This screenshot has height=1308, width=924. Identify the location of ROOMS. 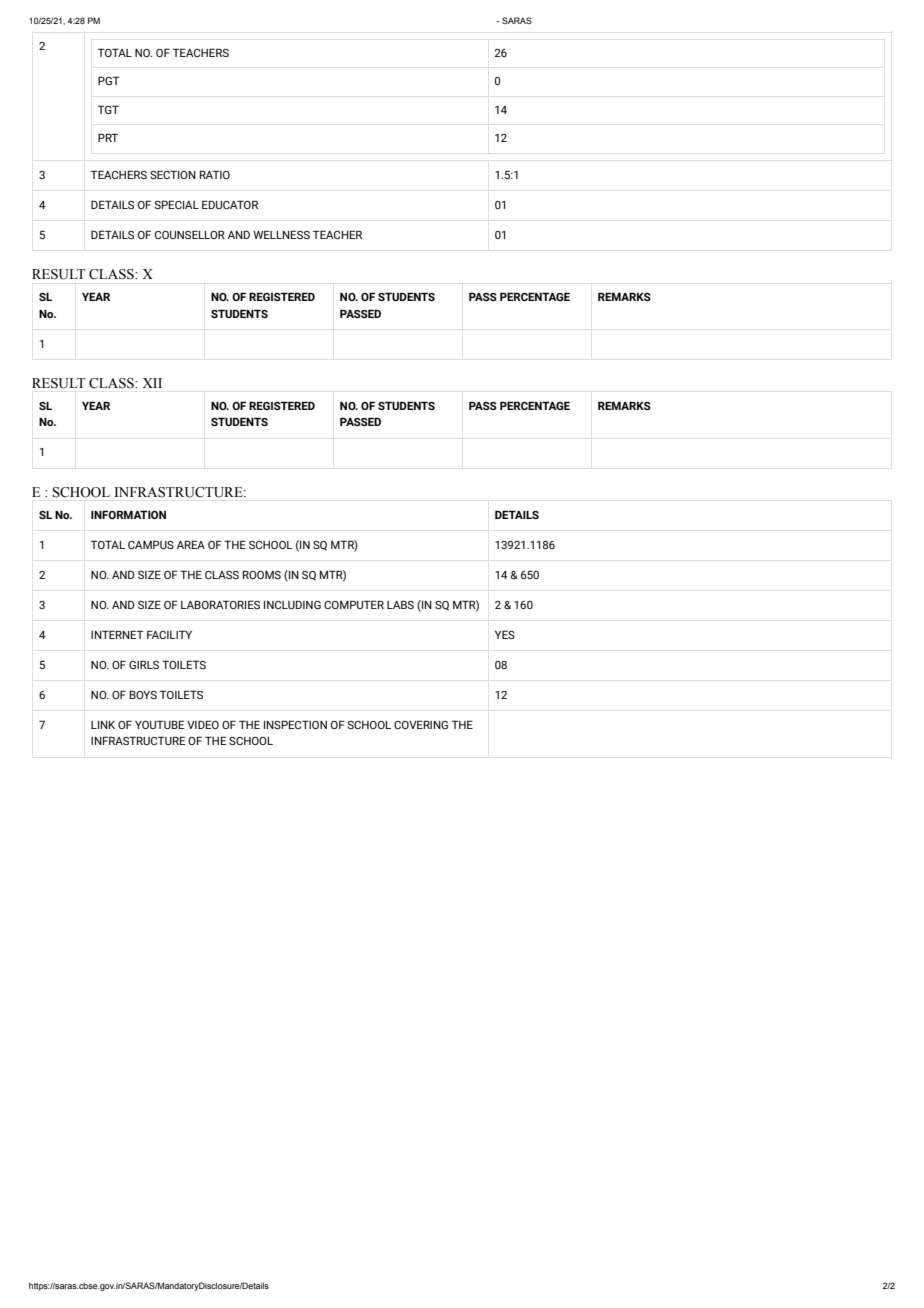
(262, 574).
